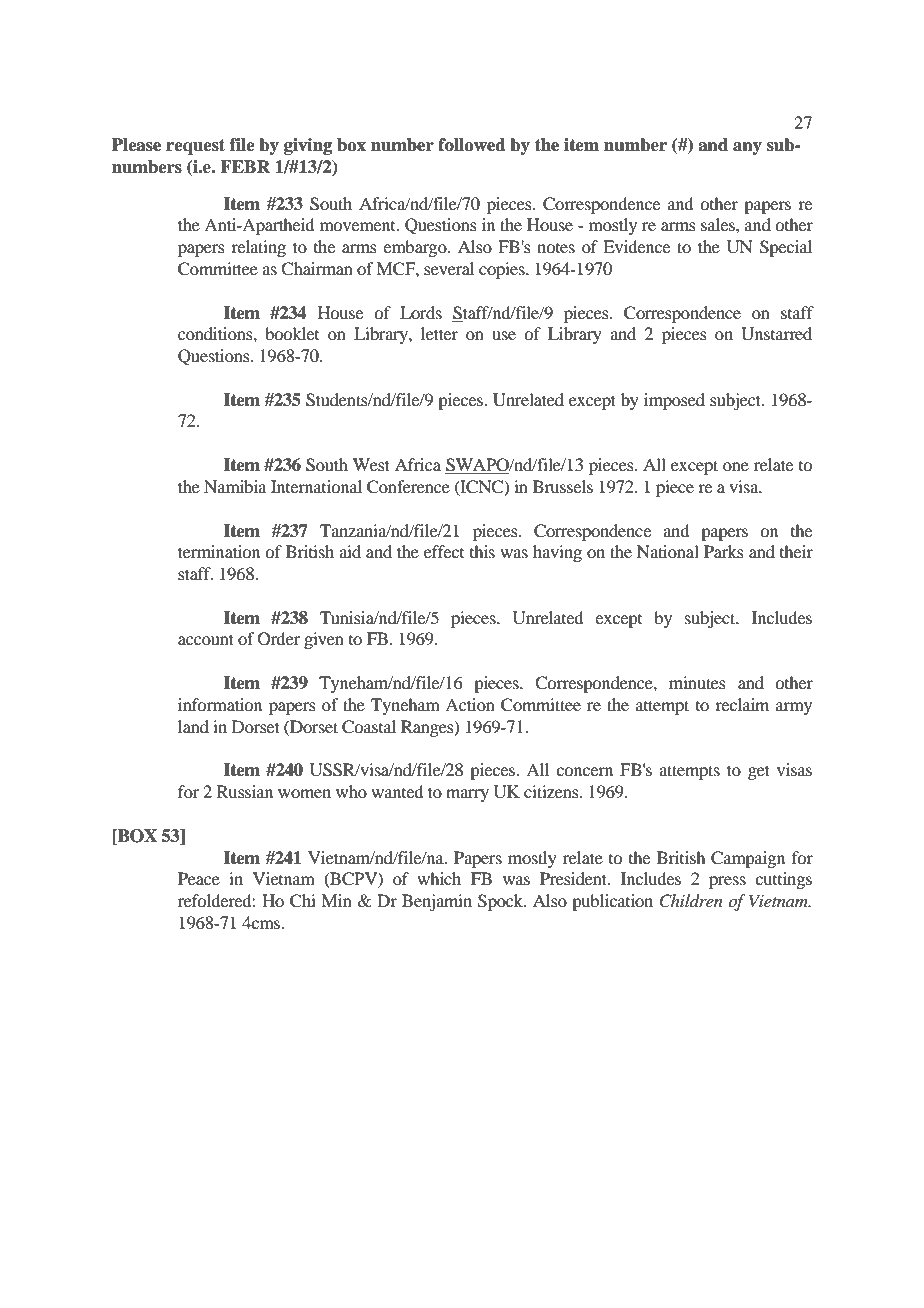 The height and width of the screenshot is (1308, 924). I want to click on this, so click(482, 551).
